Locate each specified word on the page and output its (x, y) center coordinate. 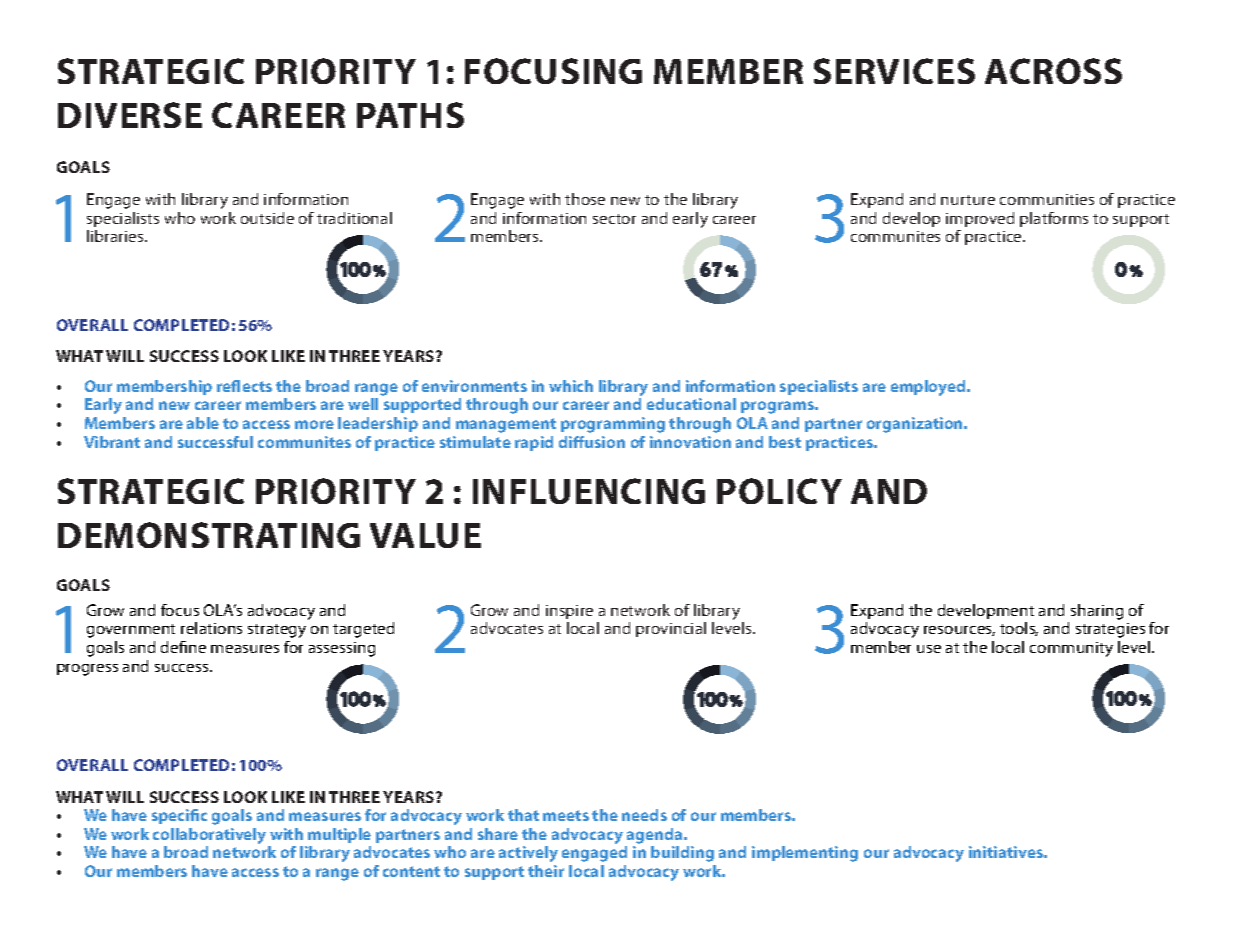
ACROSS (1053, 71)
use (929, 649)
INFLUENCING (589, 491)
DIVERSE (130, 115)
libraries (116, 236)
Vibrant (112, 442)
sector (614, 219)
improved (980, 219)
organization (916, 425)
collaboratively (209, 836)
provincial (671, 629)
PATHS (410, 115)
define (183, 647)
